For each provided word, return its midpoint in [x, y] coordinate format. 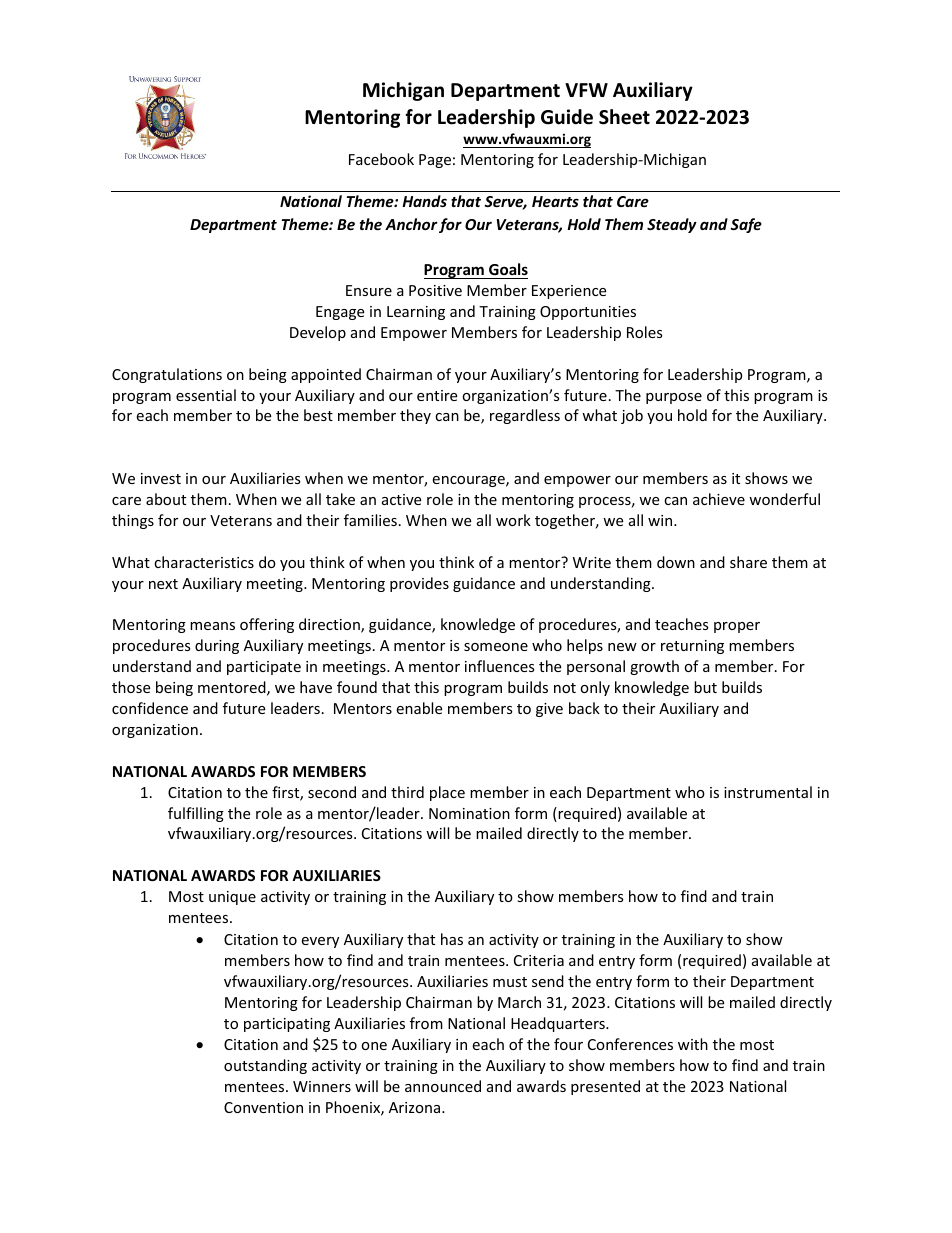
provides [419, 584]
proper [737, 627]
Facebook [381, 159]
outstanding [265, 1066]
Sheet [624, 117]
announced [443, 1086]
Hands [424, 201]
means [212, 626]
